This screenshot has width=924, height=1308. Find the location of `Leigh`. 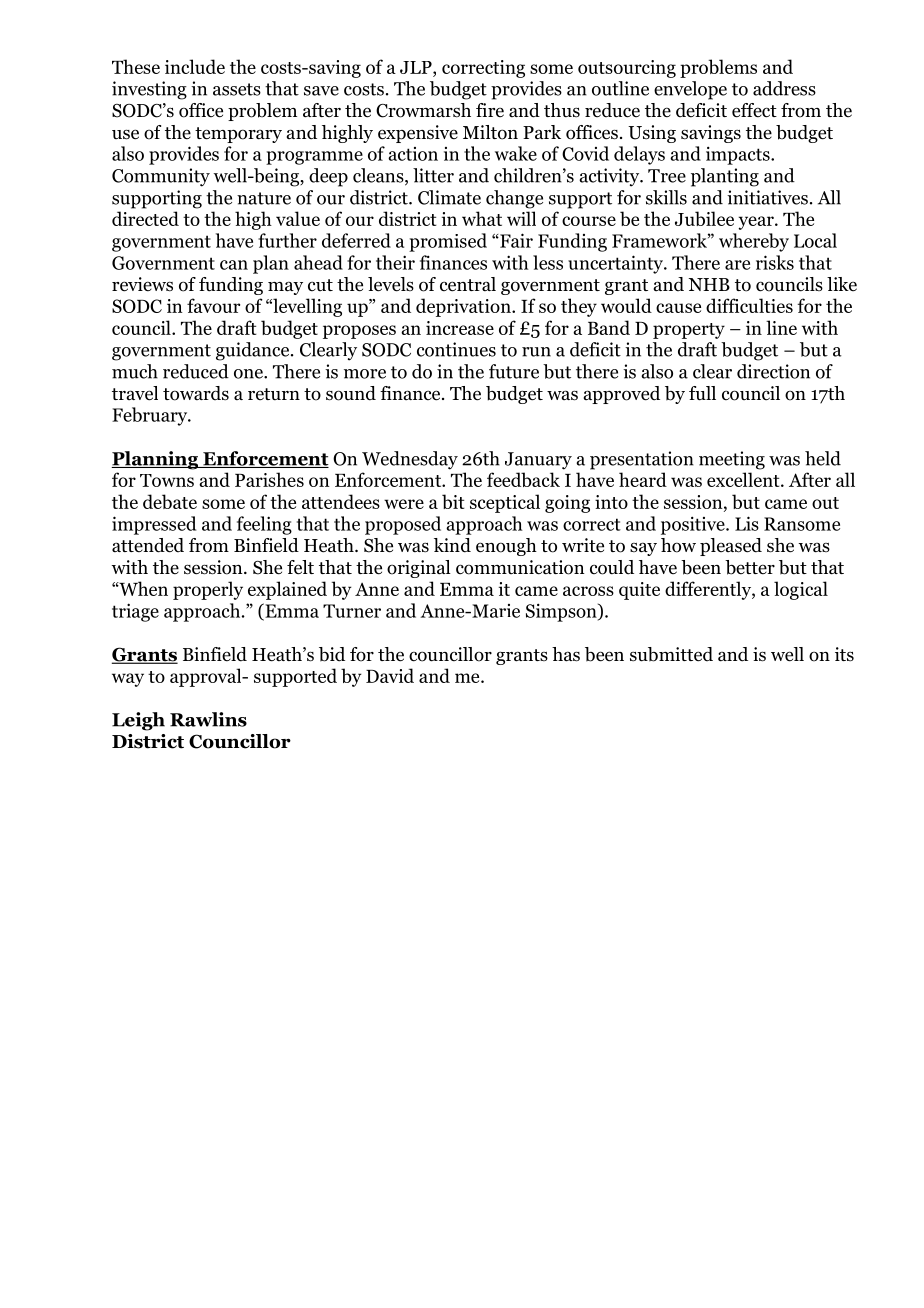

Leigh is located at coordinates (138, 721).
